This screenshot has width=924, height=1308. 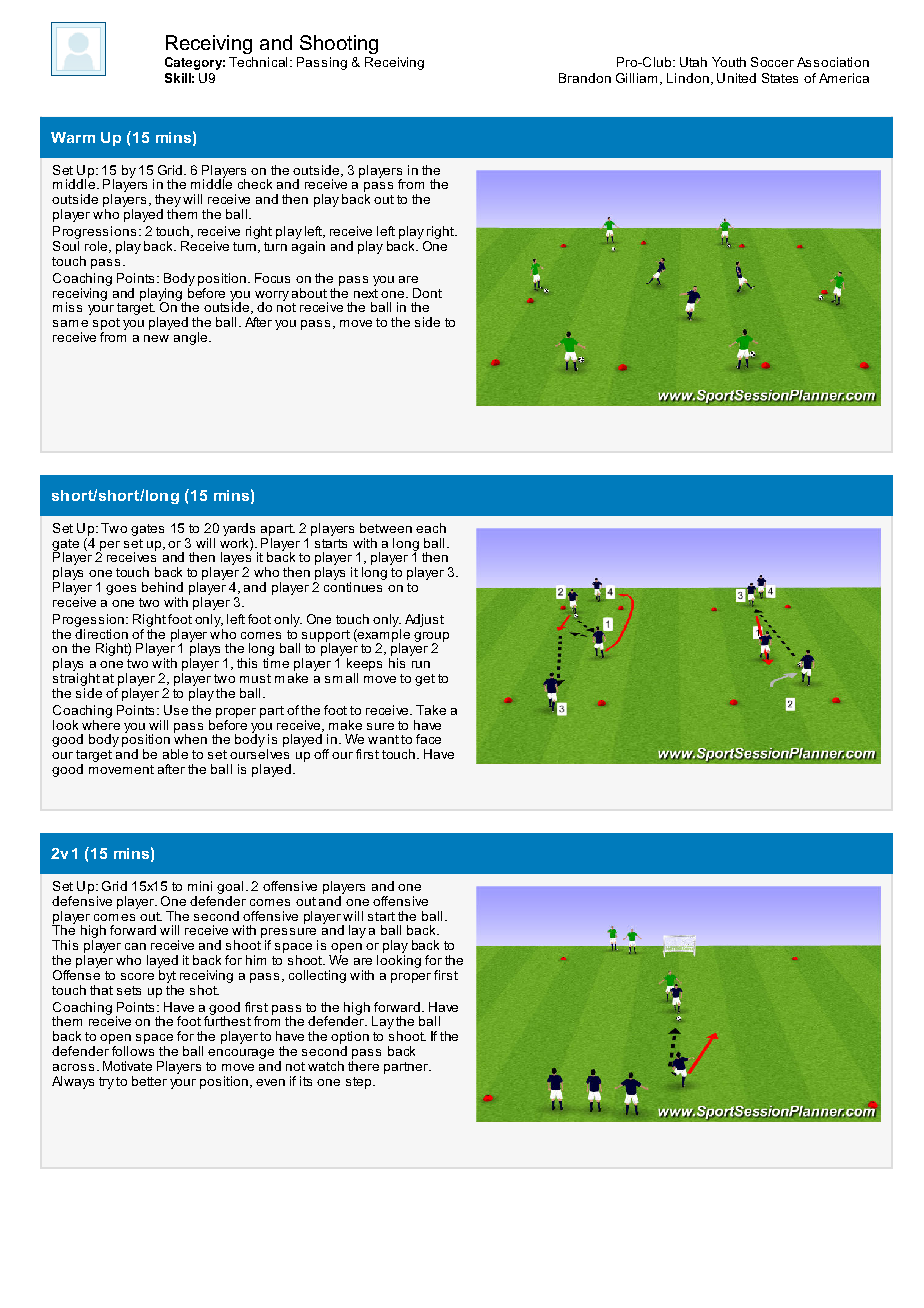 I want to click on new, so click(x=156, y=338).
